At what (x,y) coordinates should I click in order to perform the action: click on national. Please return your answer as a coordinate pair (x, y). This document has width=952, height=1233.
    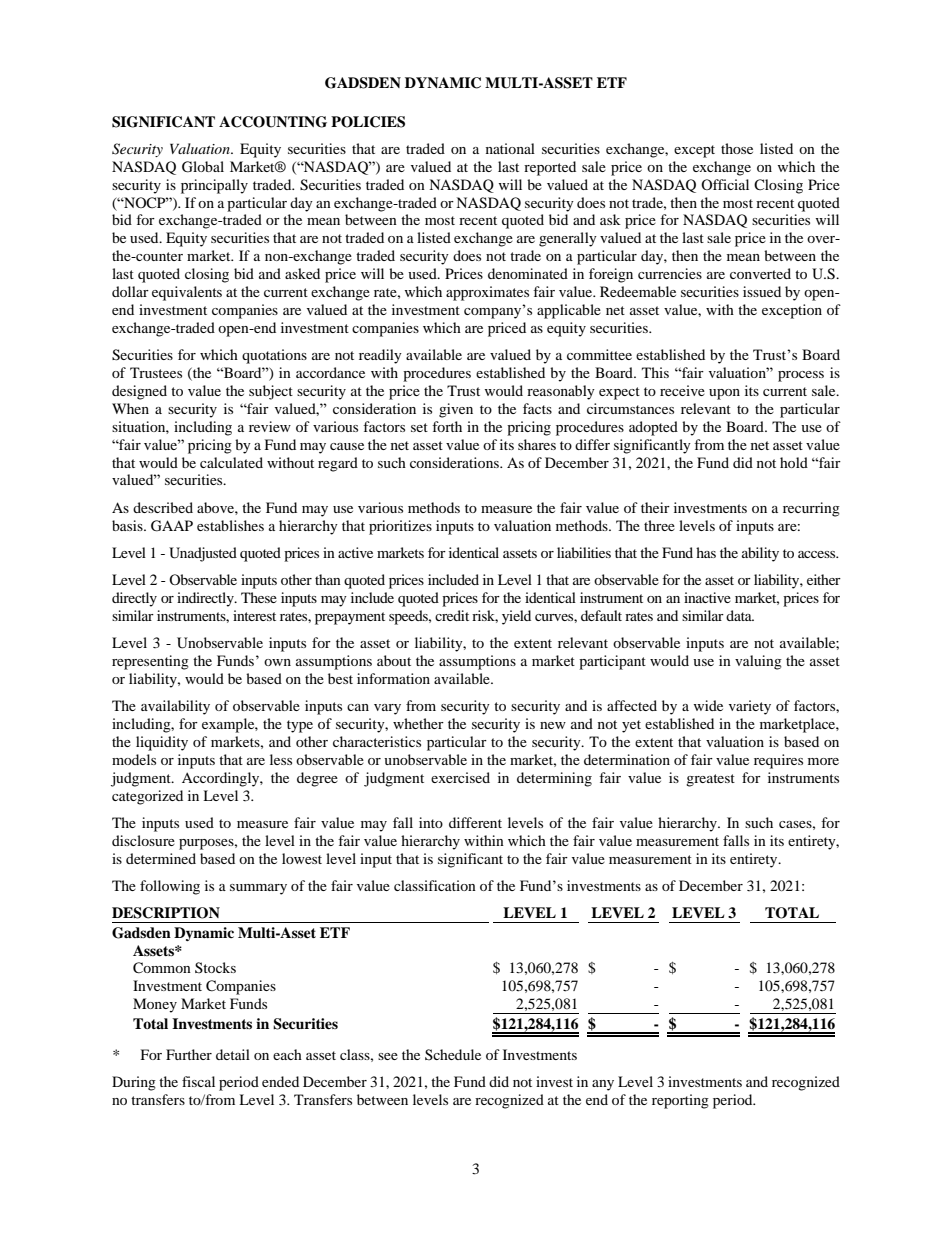
    Looking at the image, I should click on (510, 148).
